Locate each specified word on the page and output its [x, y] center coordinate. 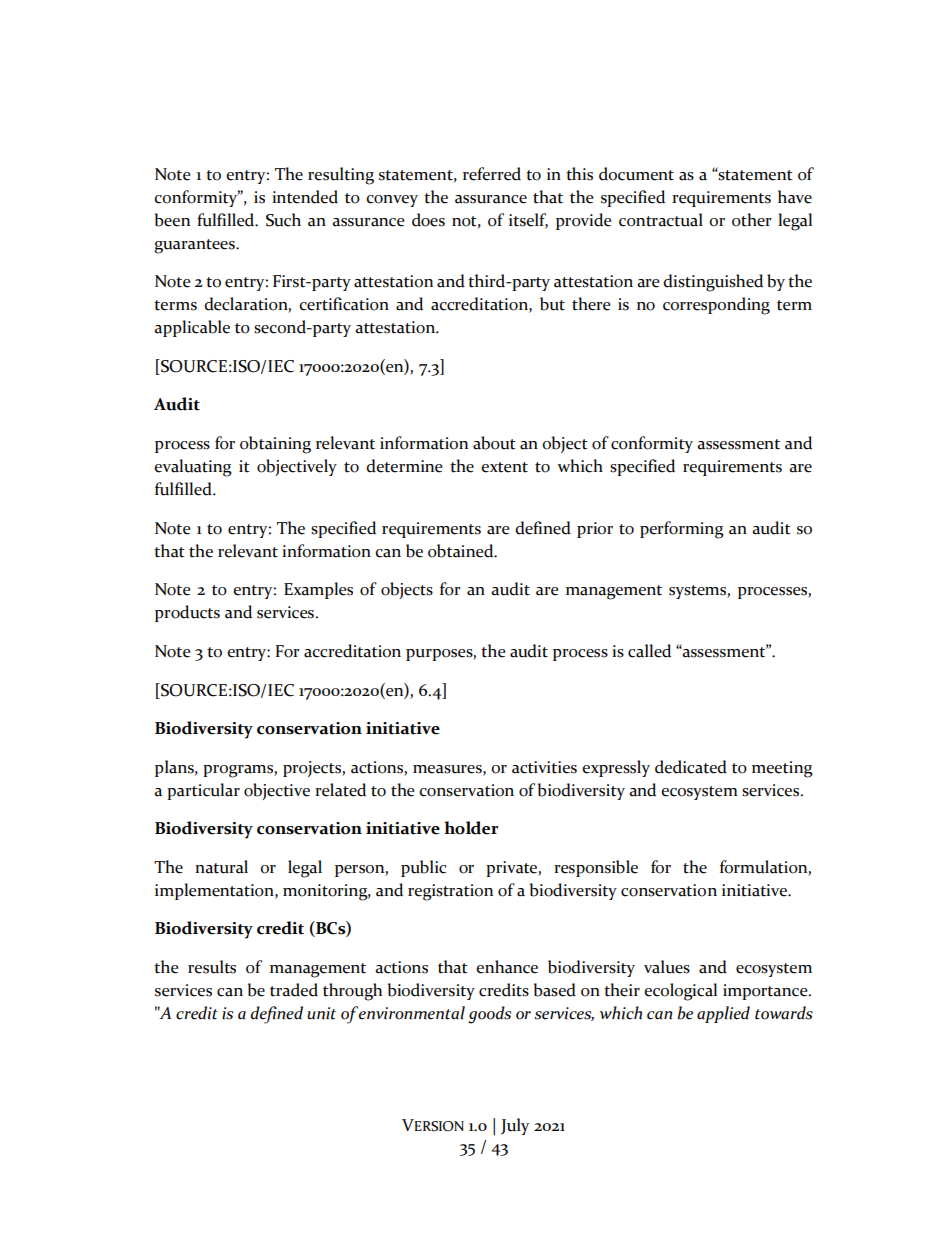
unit [321, 1013]
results [212, 967]
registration [450, 892]
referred [492, 174]
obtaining [275, 445]
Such [283, 220]
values [667, 967]
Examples [318, 590]
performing [682, 530]
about [494, 443]
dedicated [691, 767]
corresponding [716, 306]
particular [203, 791]
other [752, 220]
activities [544, 767]
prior [595, 530]
